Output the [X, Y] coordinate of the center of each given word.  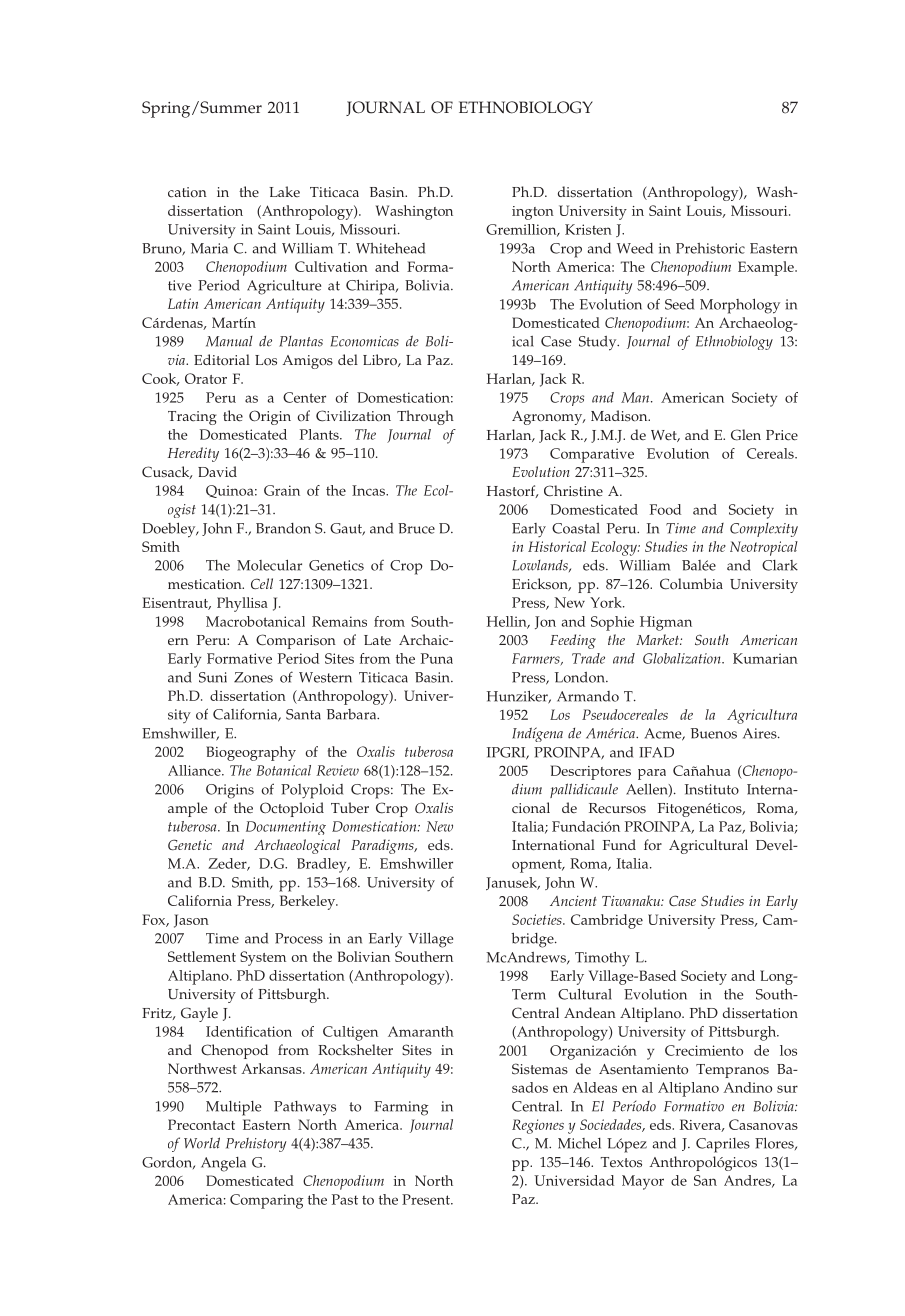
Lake [284, 191]
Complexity [764, 530]
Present [427, 1199]
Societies [538, 919]
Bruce [416, 528]
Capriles [723, 1145]
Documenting [286, 828]
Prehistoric [710, 248]
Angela [223, 1164]
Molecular [269, 565]
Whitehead [390, 248]
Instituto [712, 789]
